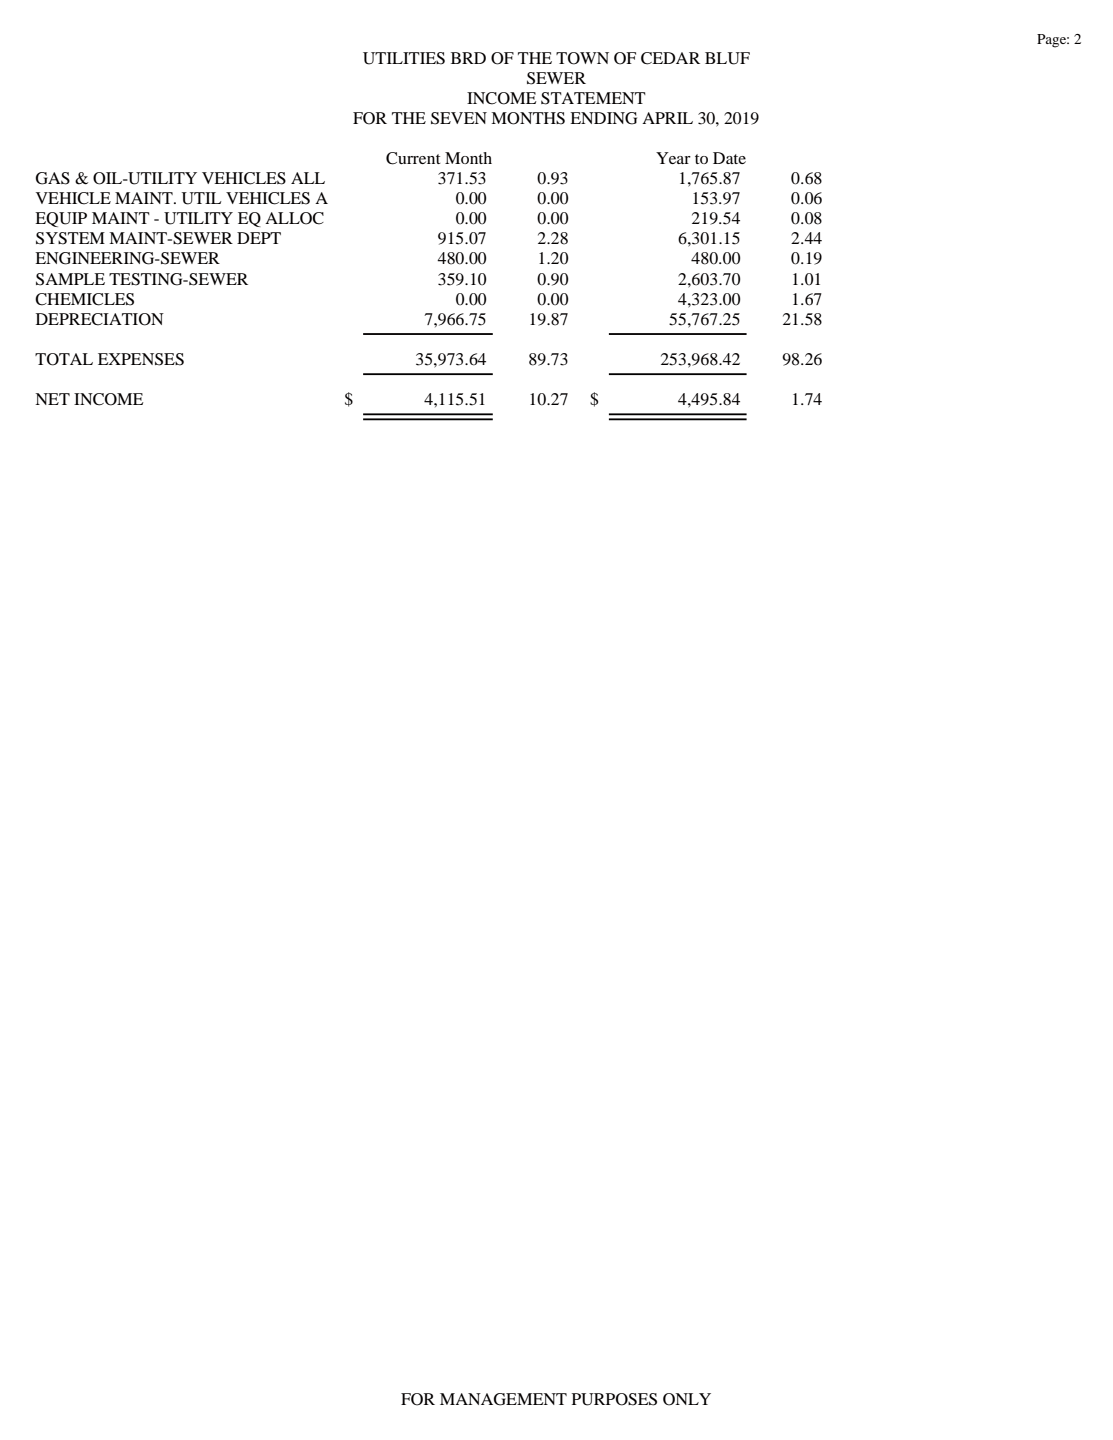  What do you see at coordinates (141, 359) in the screenshot?
I see `EXPENSES` at bounding box center [141, 359].
